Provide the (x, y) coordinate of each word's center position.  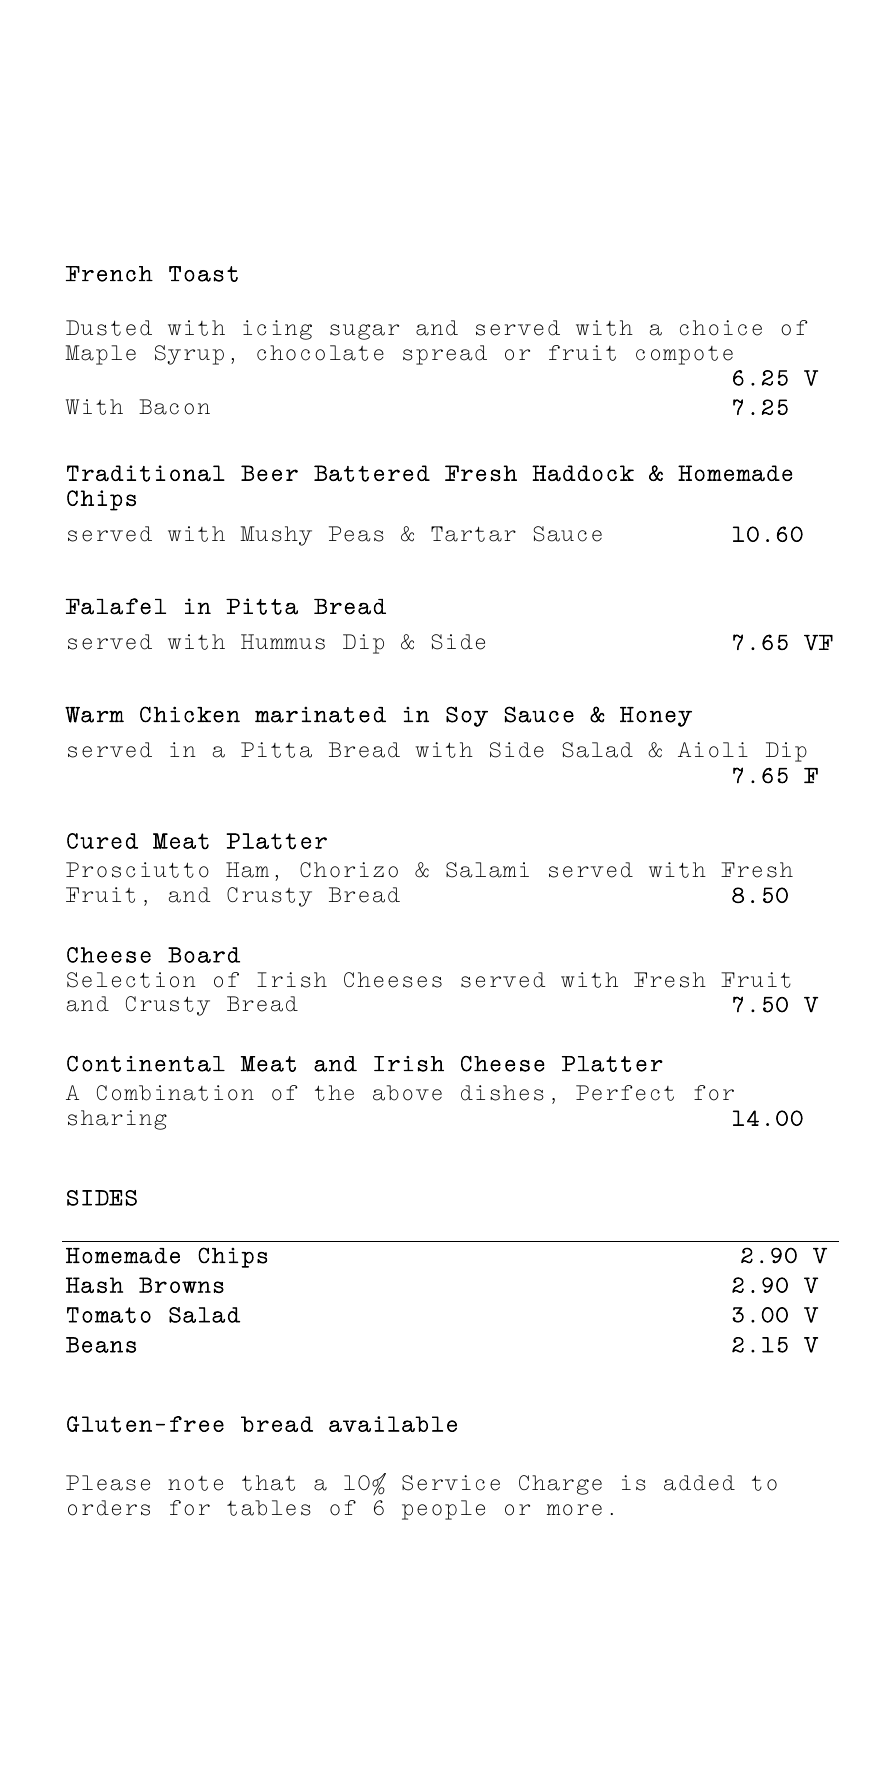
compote (684, 355)
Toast (203, 274)
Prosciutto (137, 870)
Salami (487, 870)
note (195, 1483)
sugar (364, 332)
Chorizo (349, 870)
